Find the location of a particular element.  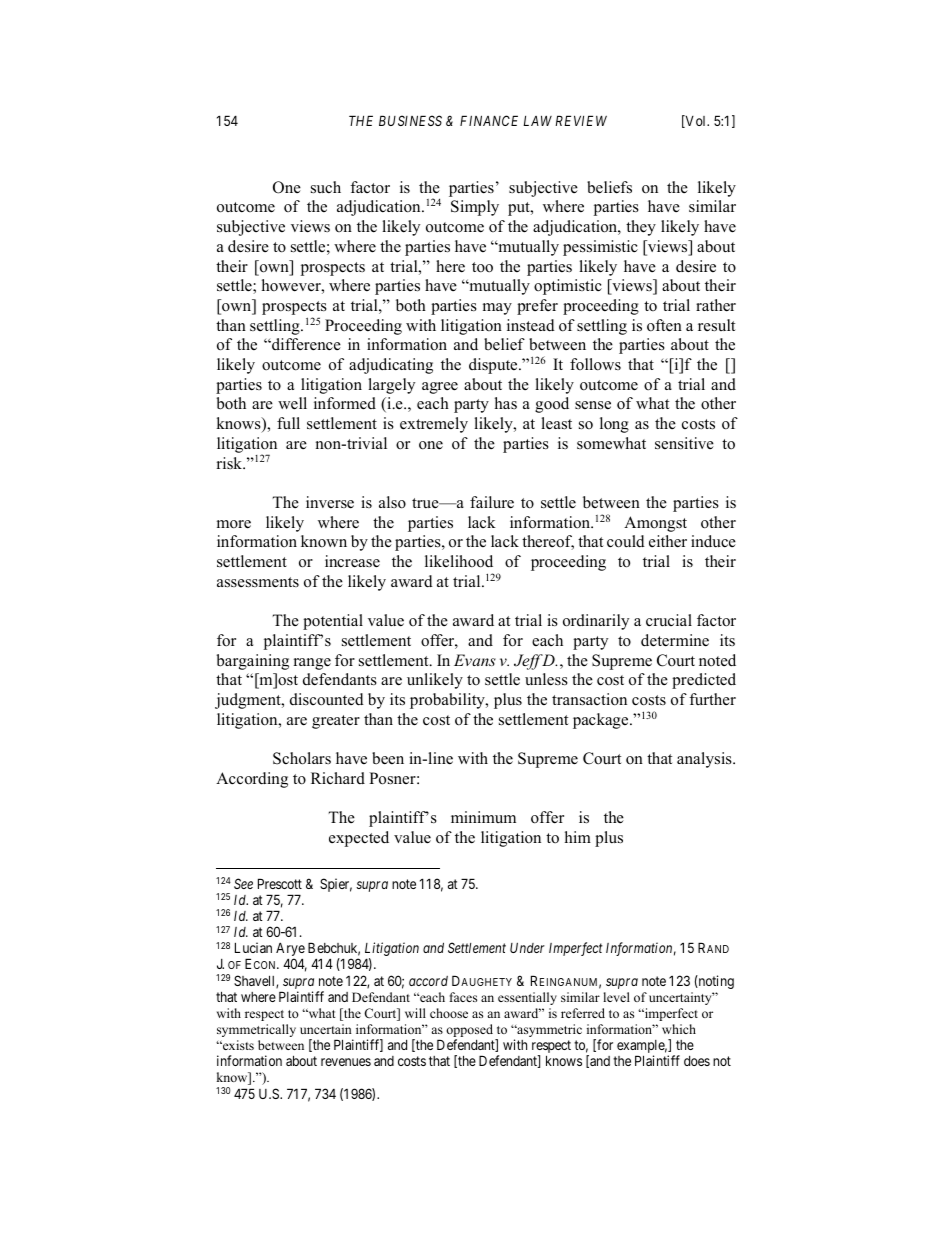

analysis is located at coordinates (705, 760).
